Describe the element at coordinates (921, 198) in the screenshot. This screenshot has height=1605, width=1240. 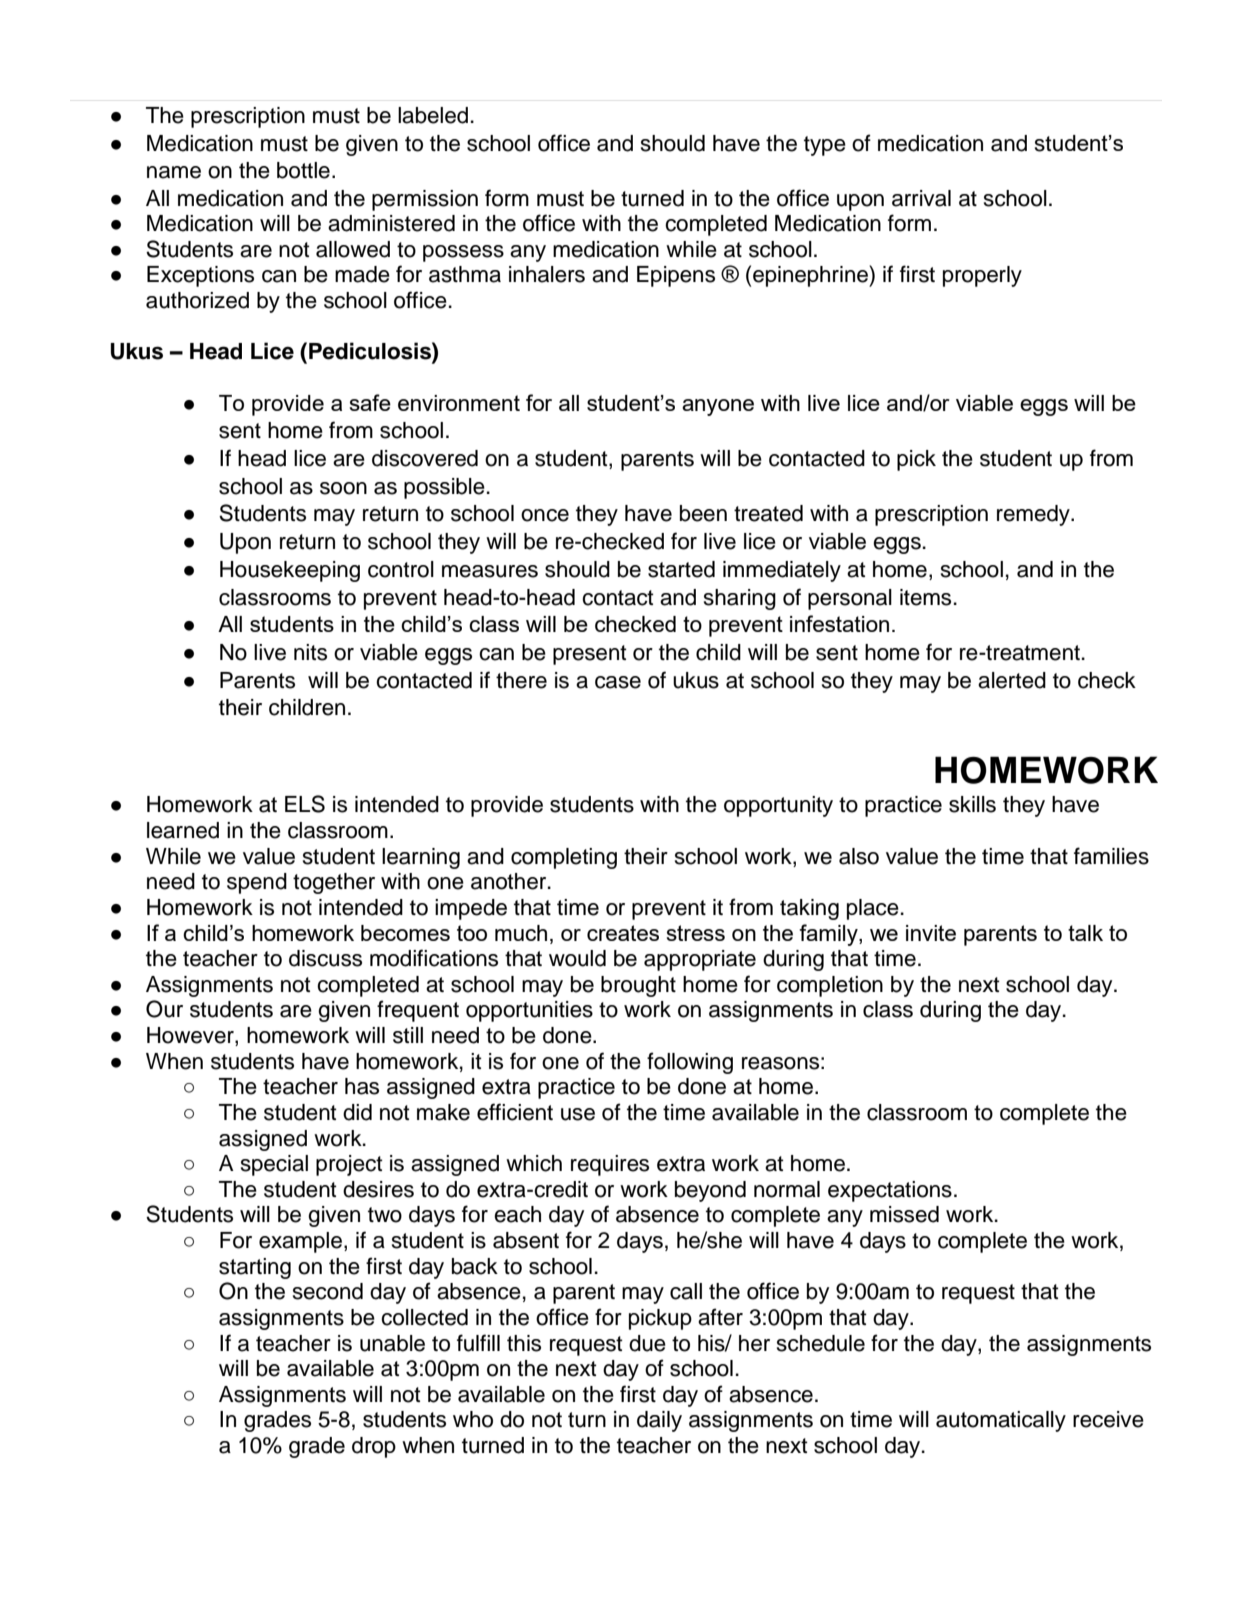
I see `arrival` at that location.
